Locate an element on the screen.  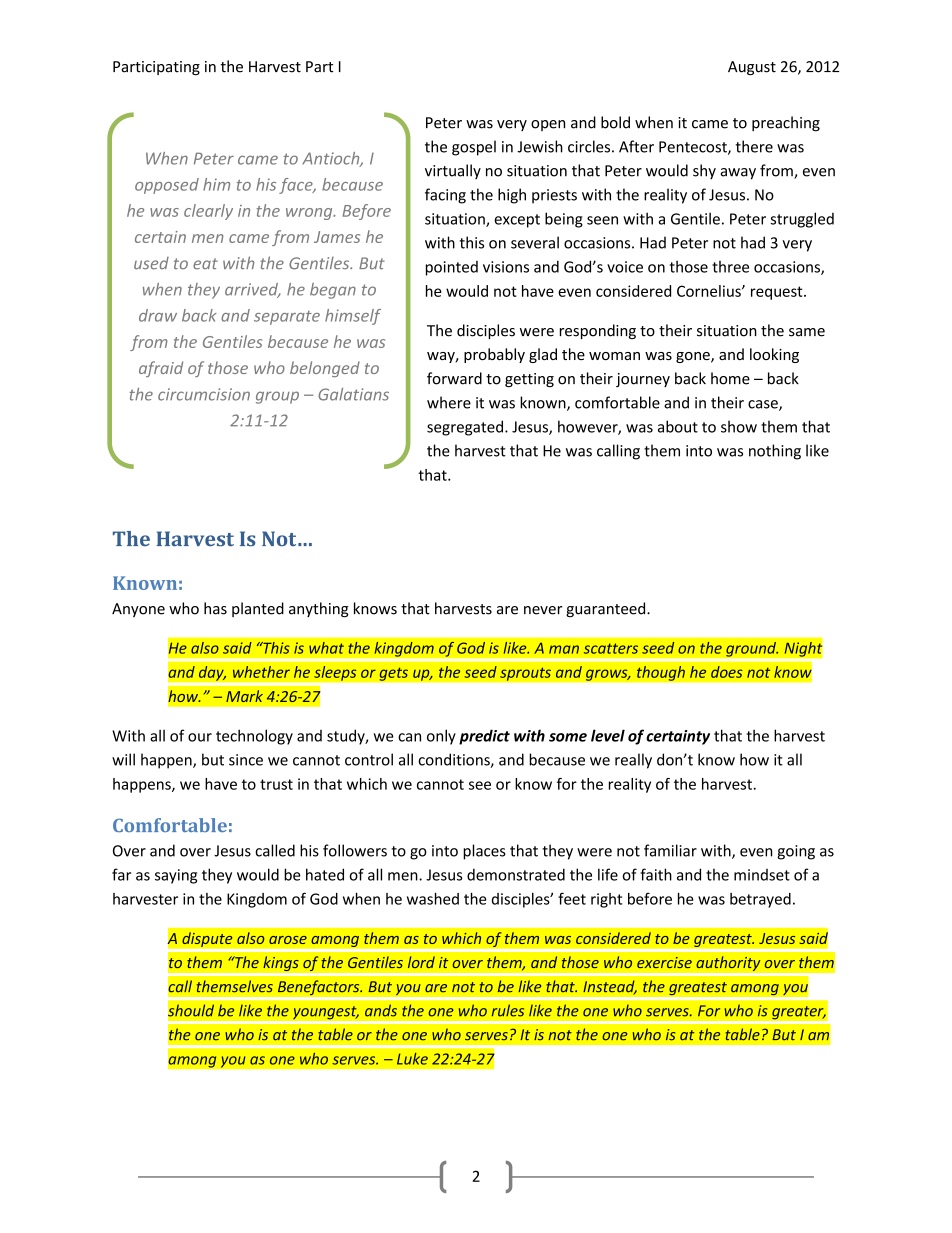
rules is located at coordinates (508, 1010).
